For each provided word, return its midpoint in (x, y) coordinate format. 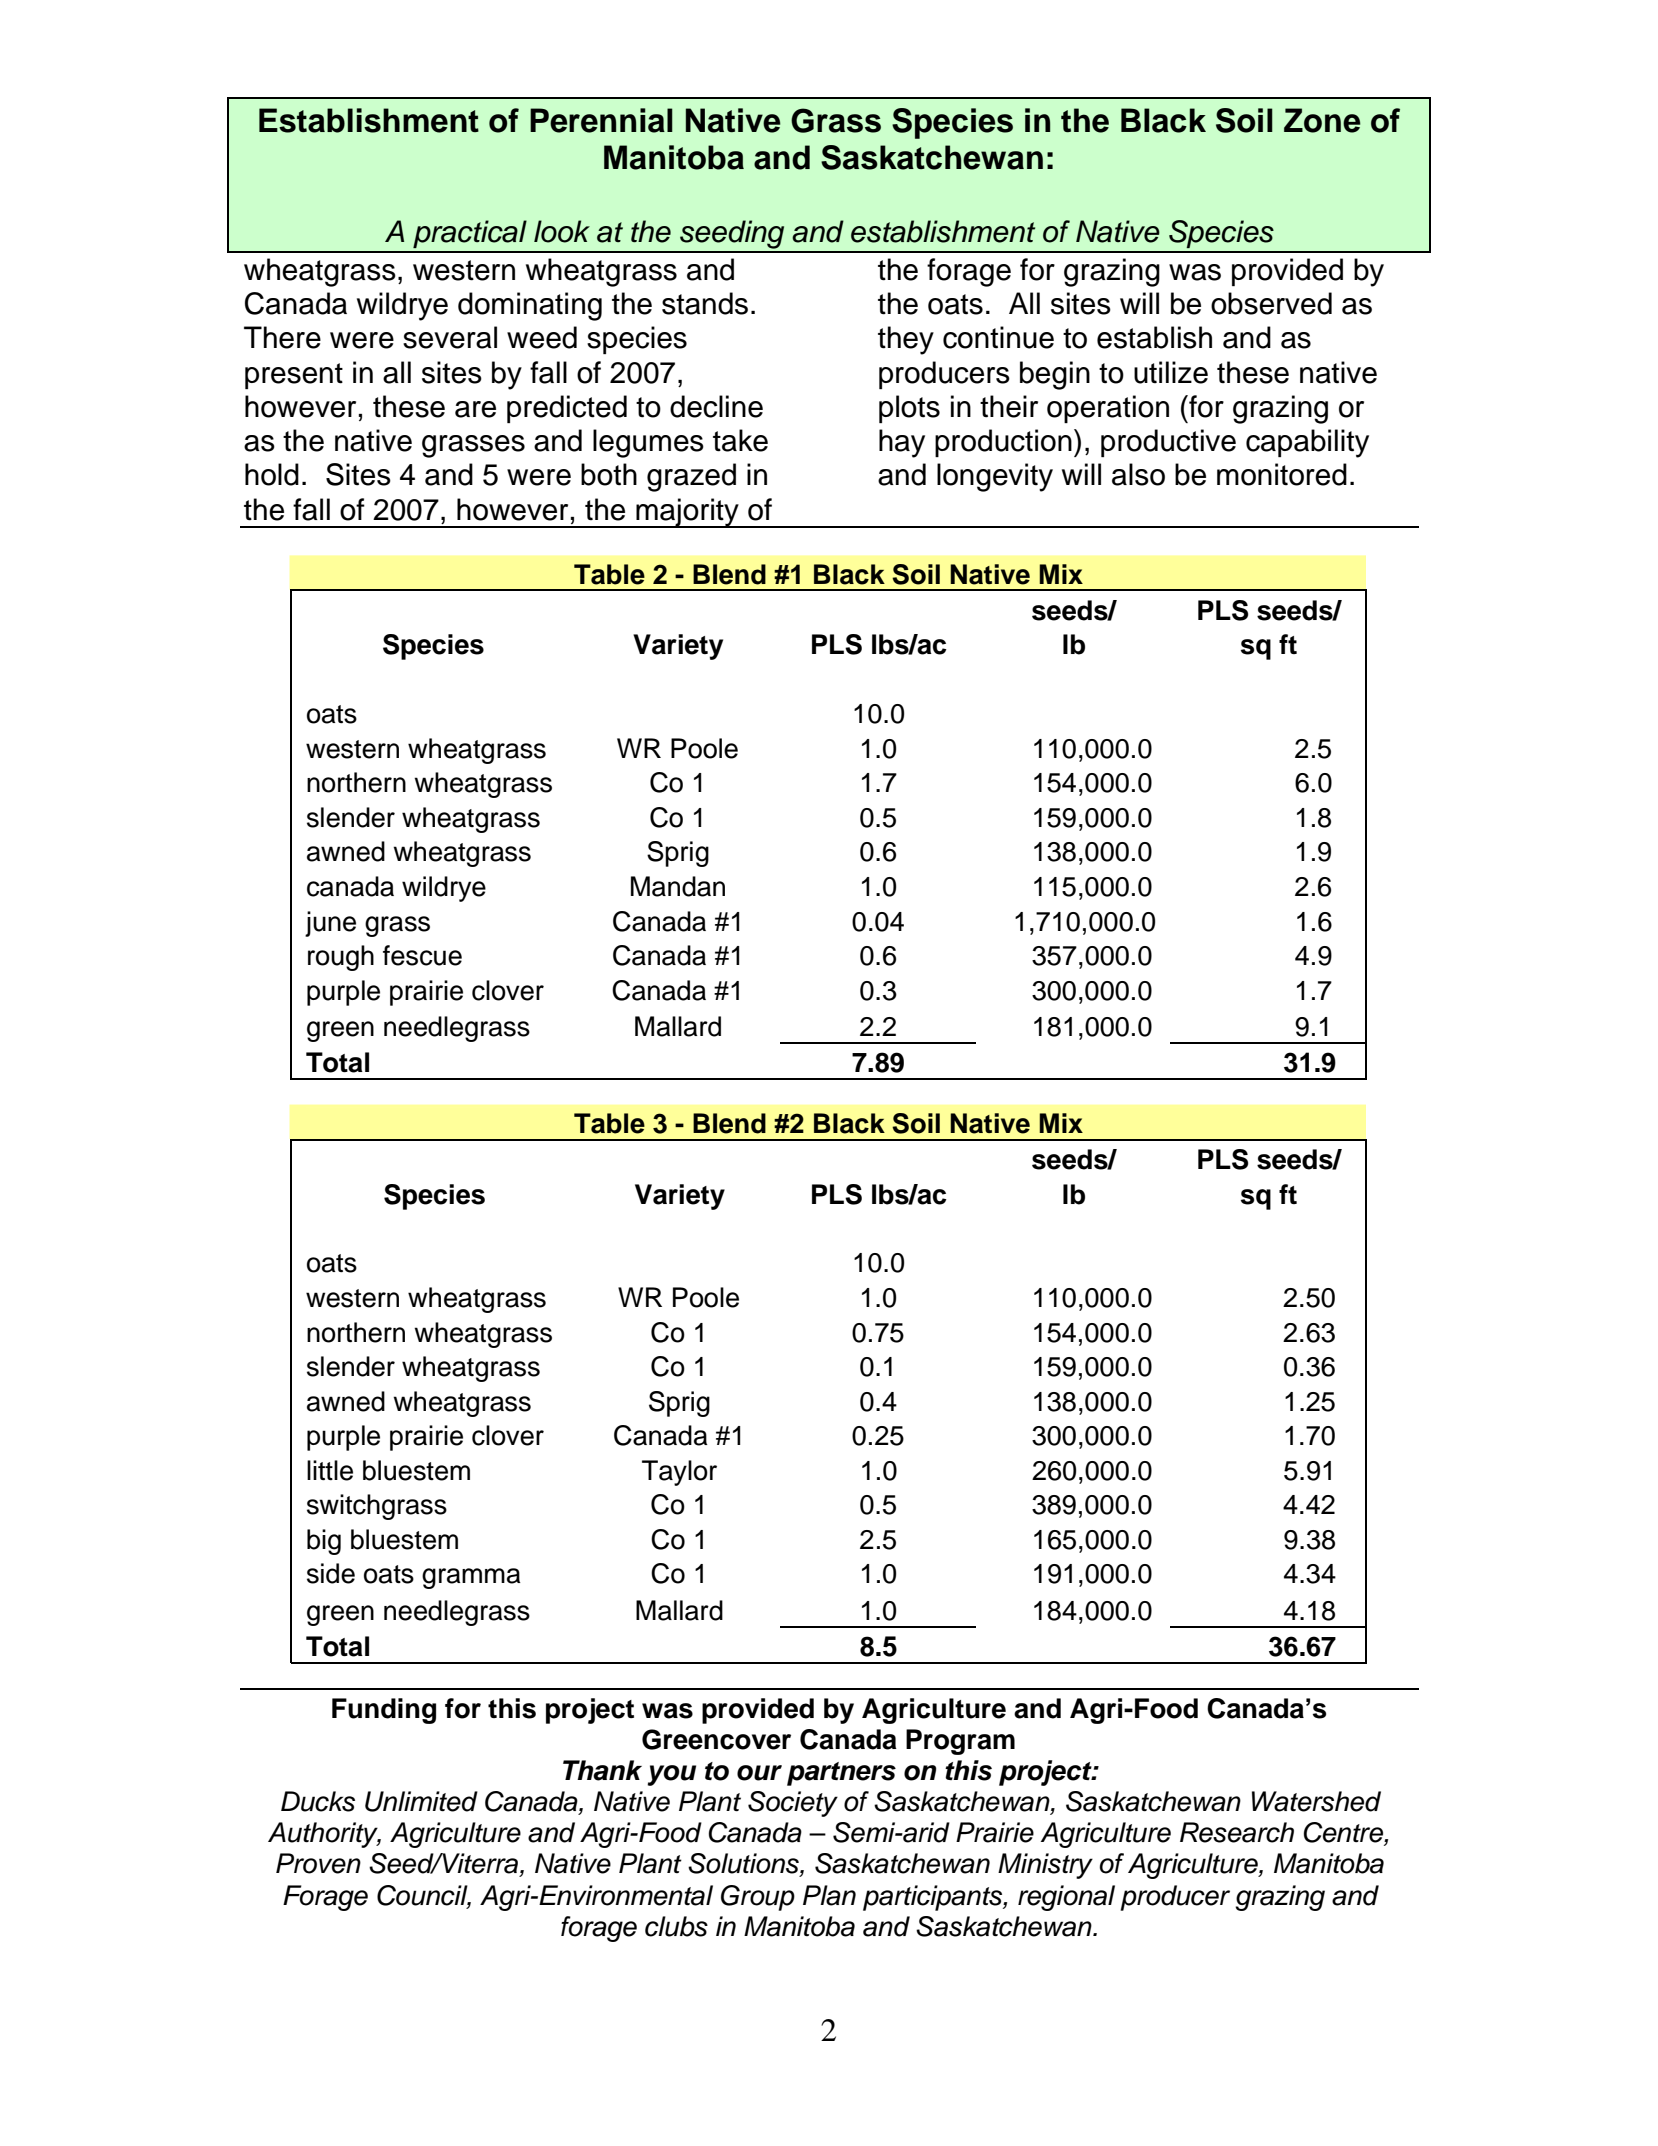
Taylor (679, 1473)
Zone (1322, 120)
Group (758, 1898)
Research (1237, 1832)
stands (705, 303)
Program (960, 1742)
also (1138, 474)
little (330, 1470)
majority (687, 513)
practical (470, 234)
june (330, 924)
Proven (318, 1863)
